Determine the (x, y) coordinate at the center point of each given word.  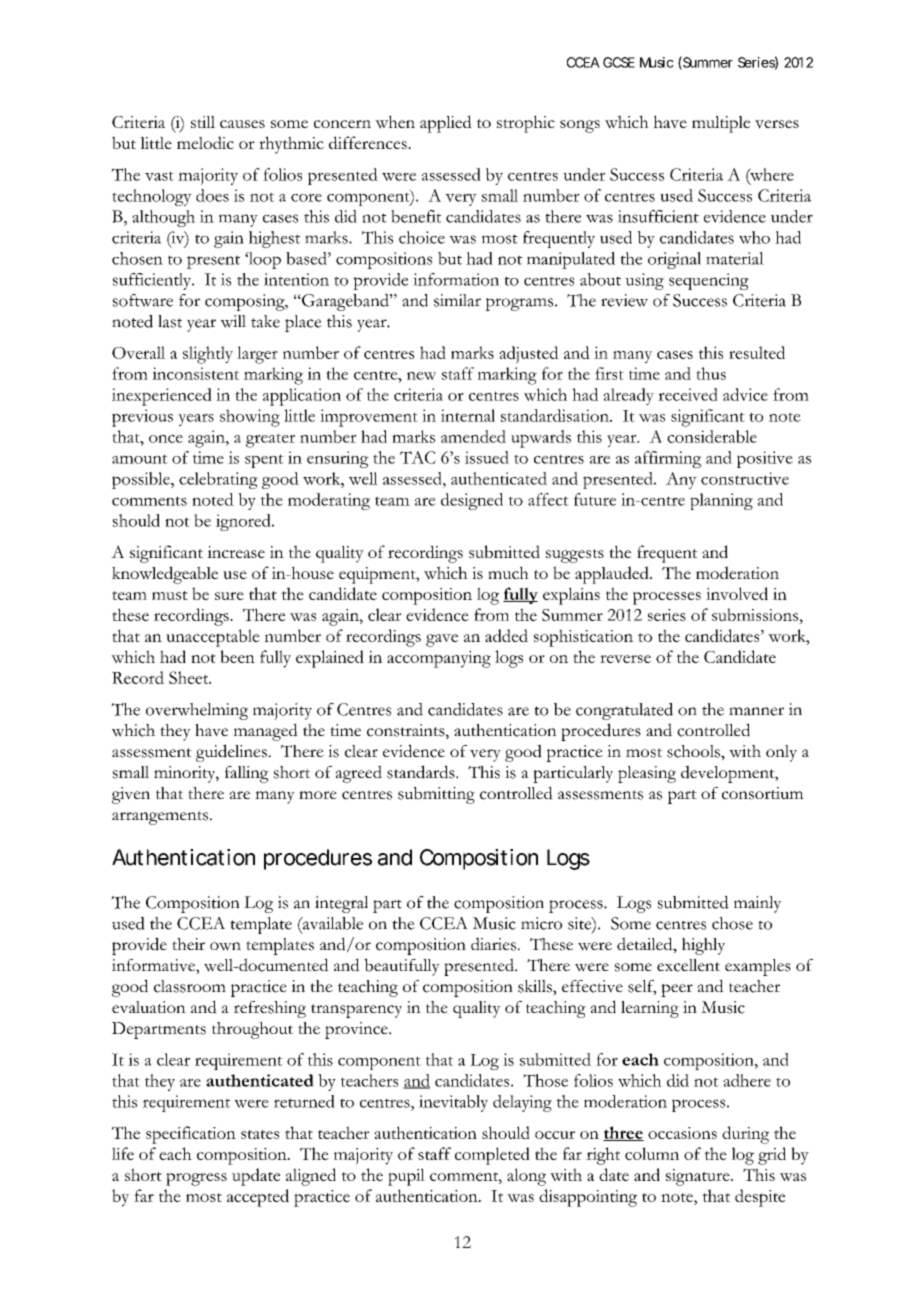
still (203, 122)
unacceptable (213, 638)
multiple (721, 124)
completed (492, 1156)
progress (196, 1179)
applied (446, 124)
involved (737, 593)
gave (442, 640)
